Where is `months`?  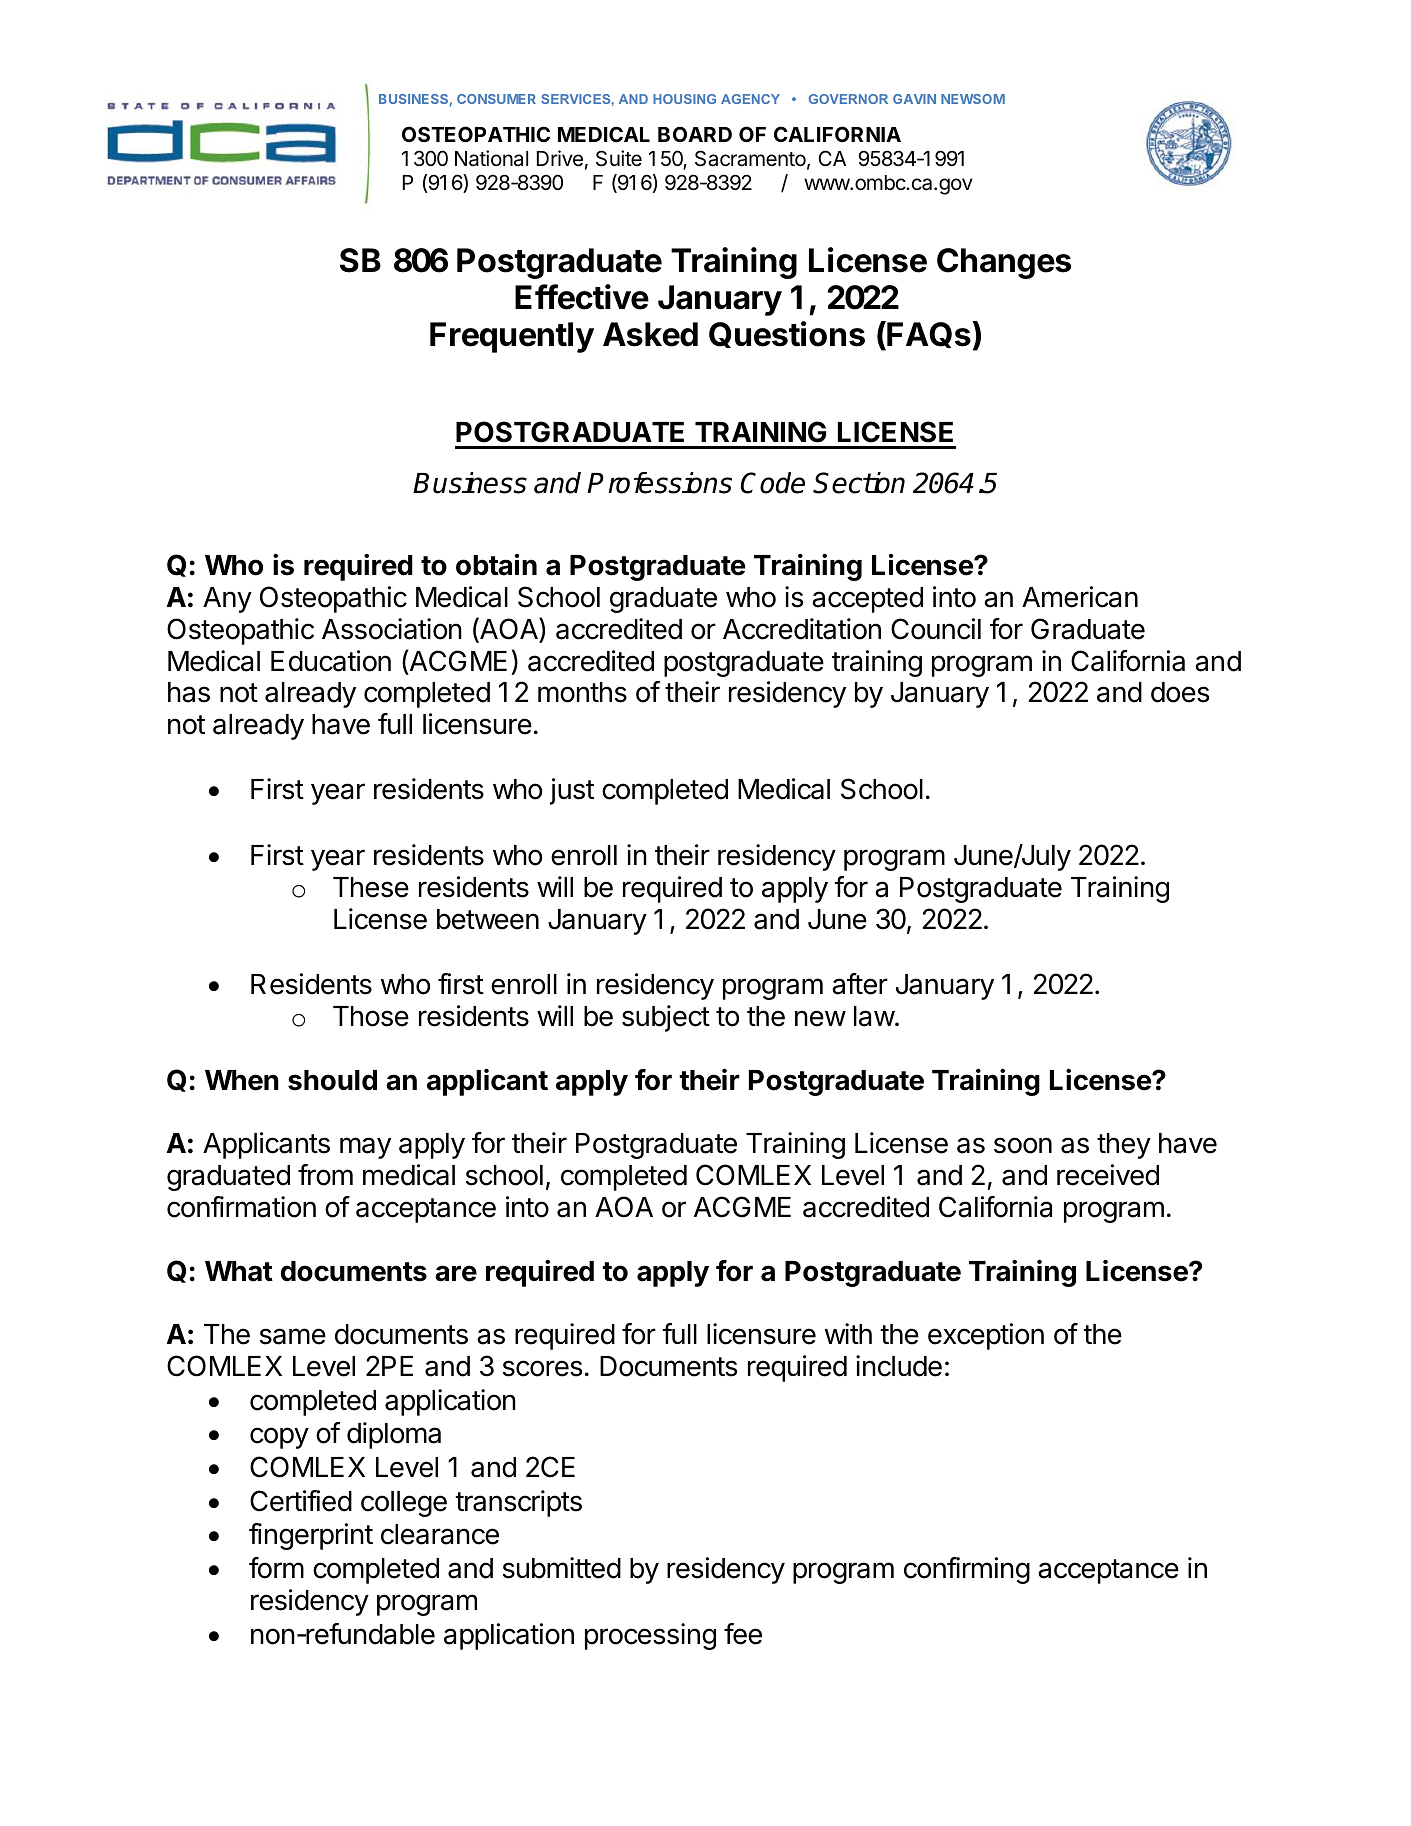 months is located at coordinates (582, 692).
